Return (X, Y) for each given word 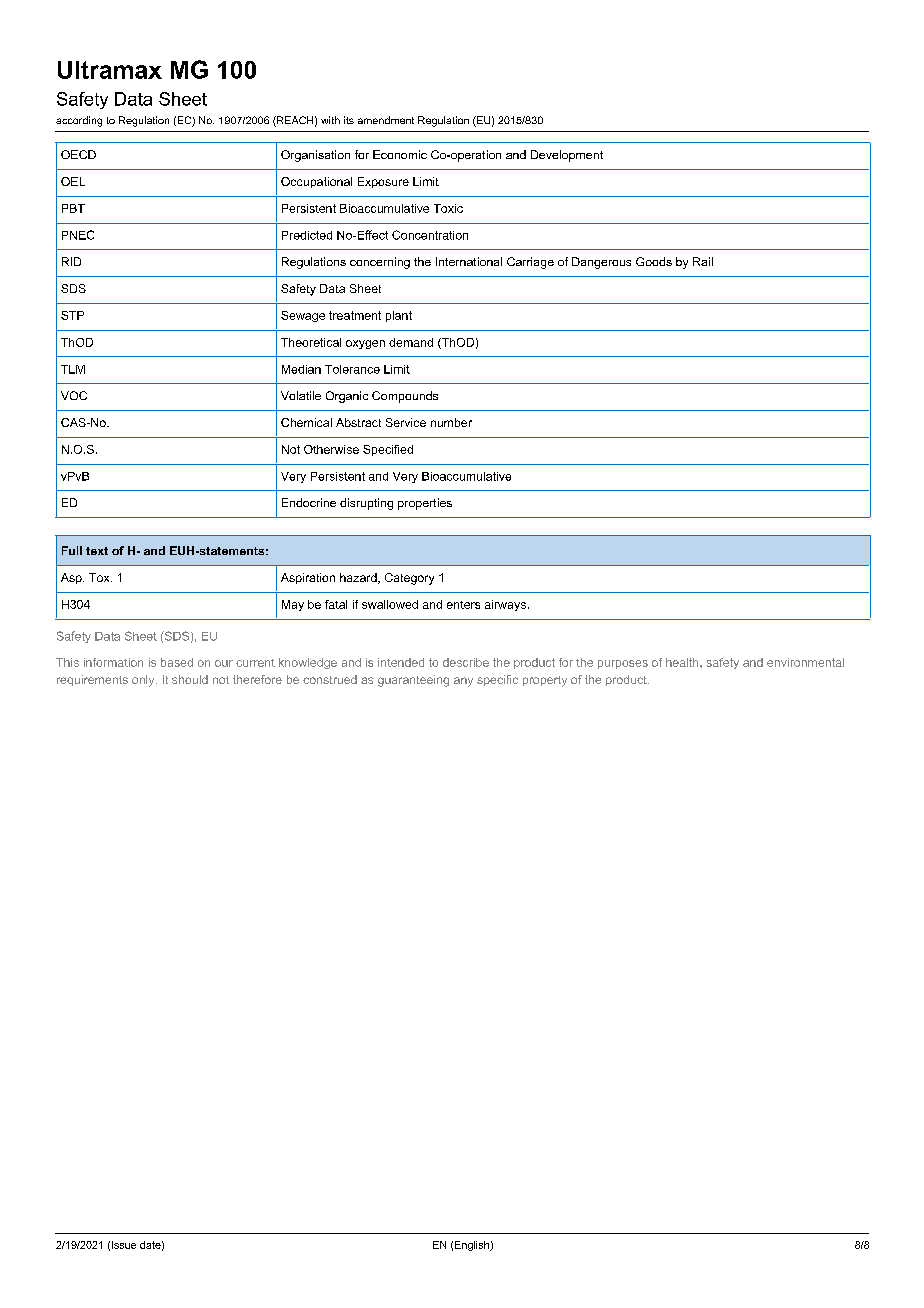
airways (505, 605)
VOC (74, 395)
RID (71, 261)
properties (425, 504)
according (79, 121)
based (177, 662)
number (451, 422)
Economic (400, 154)
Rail (703, 261)
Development (567, 156)
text (97, 551)
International (469, 261)
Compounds (405, 397)
